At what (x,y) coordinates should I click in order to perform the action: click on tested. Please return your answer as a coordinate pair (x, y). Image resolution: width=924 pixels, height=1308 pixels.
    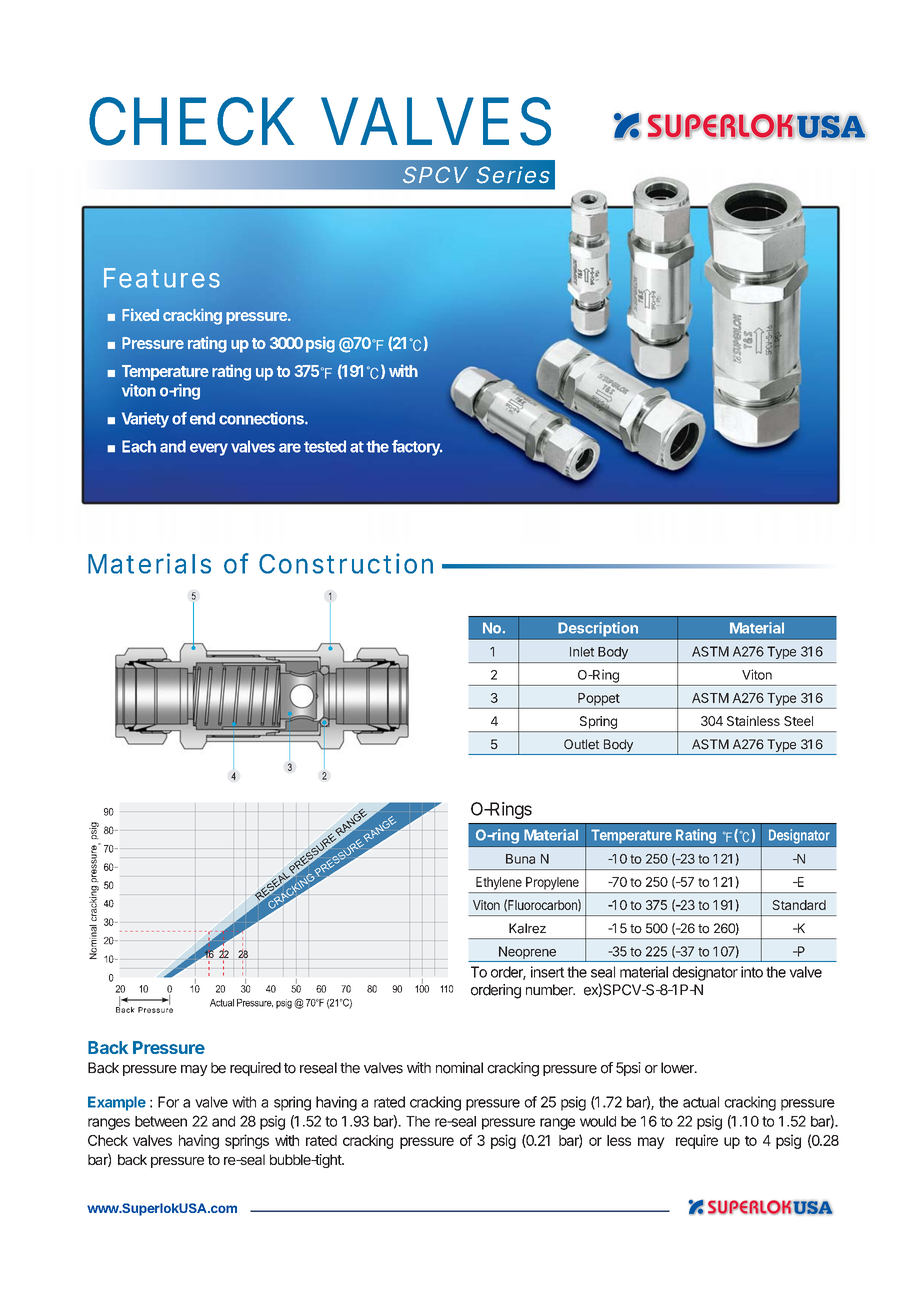
    Looking at the image, I should click on (325, 446).
